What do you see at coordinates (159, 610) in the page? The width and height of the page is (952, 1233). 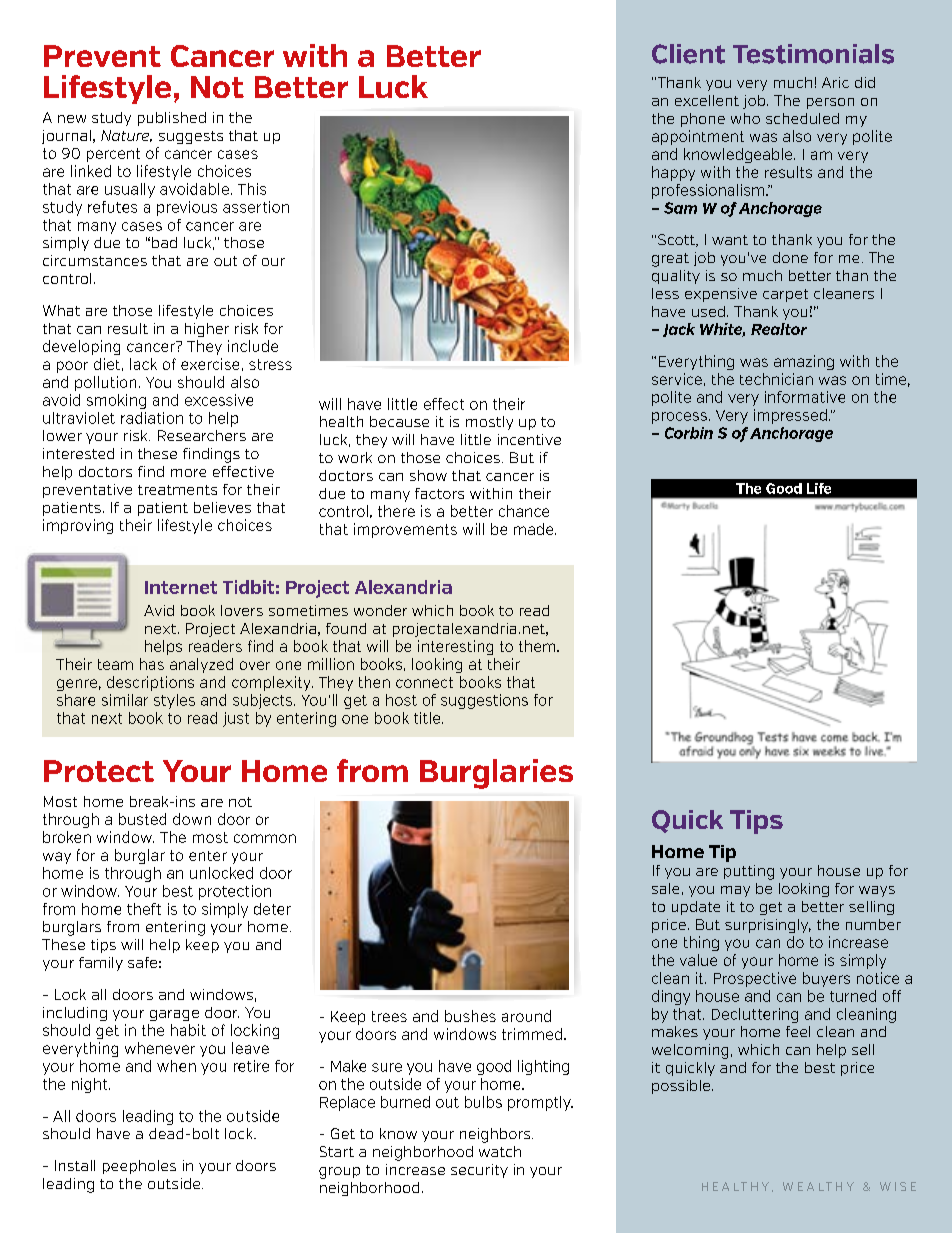 I see `Avid` at bounding box center [159, 610].
